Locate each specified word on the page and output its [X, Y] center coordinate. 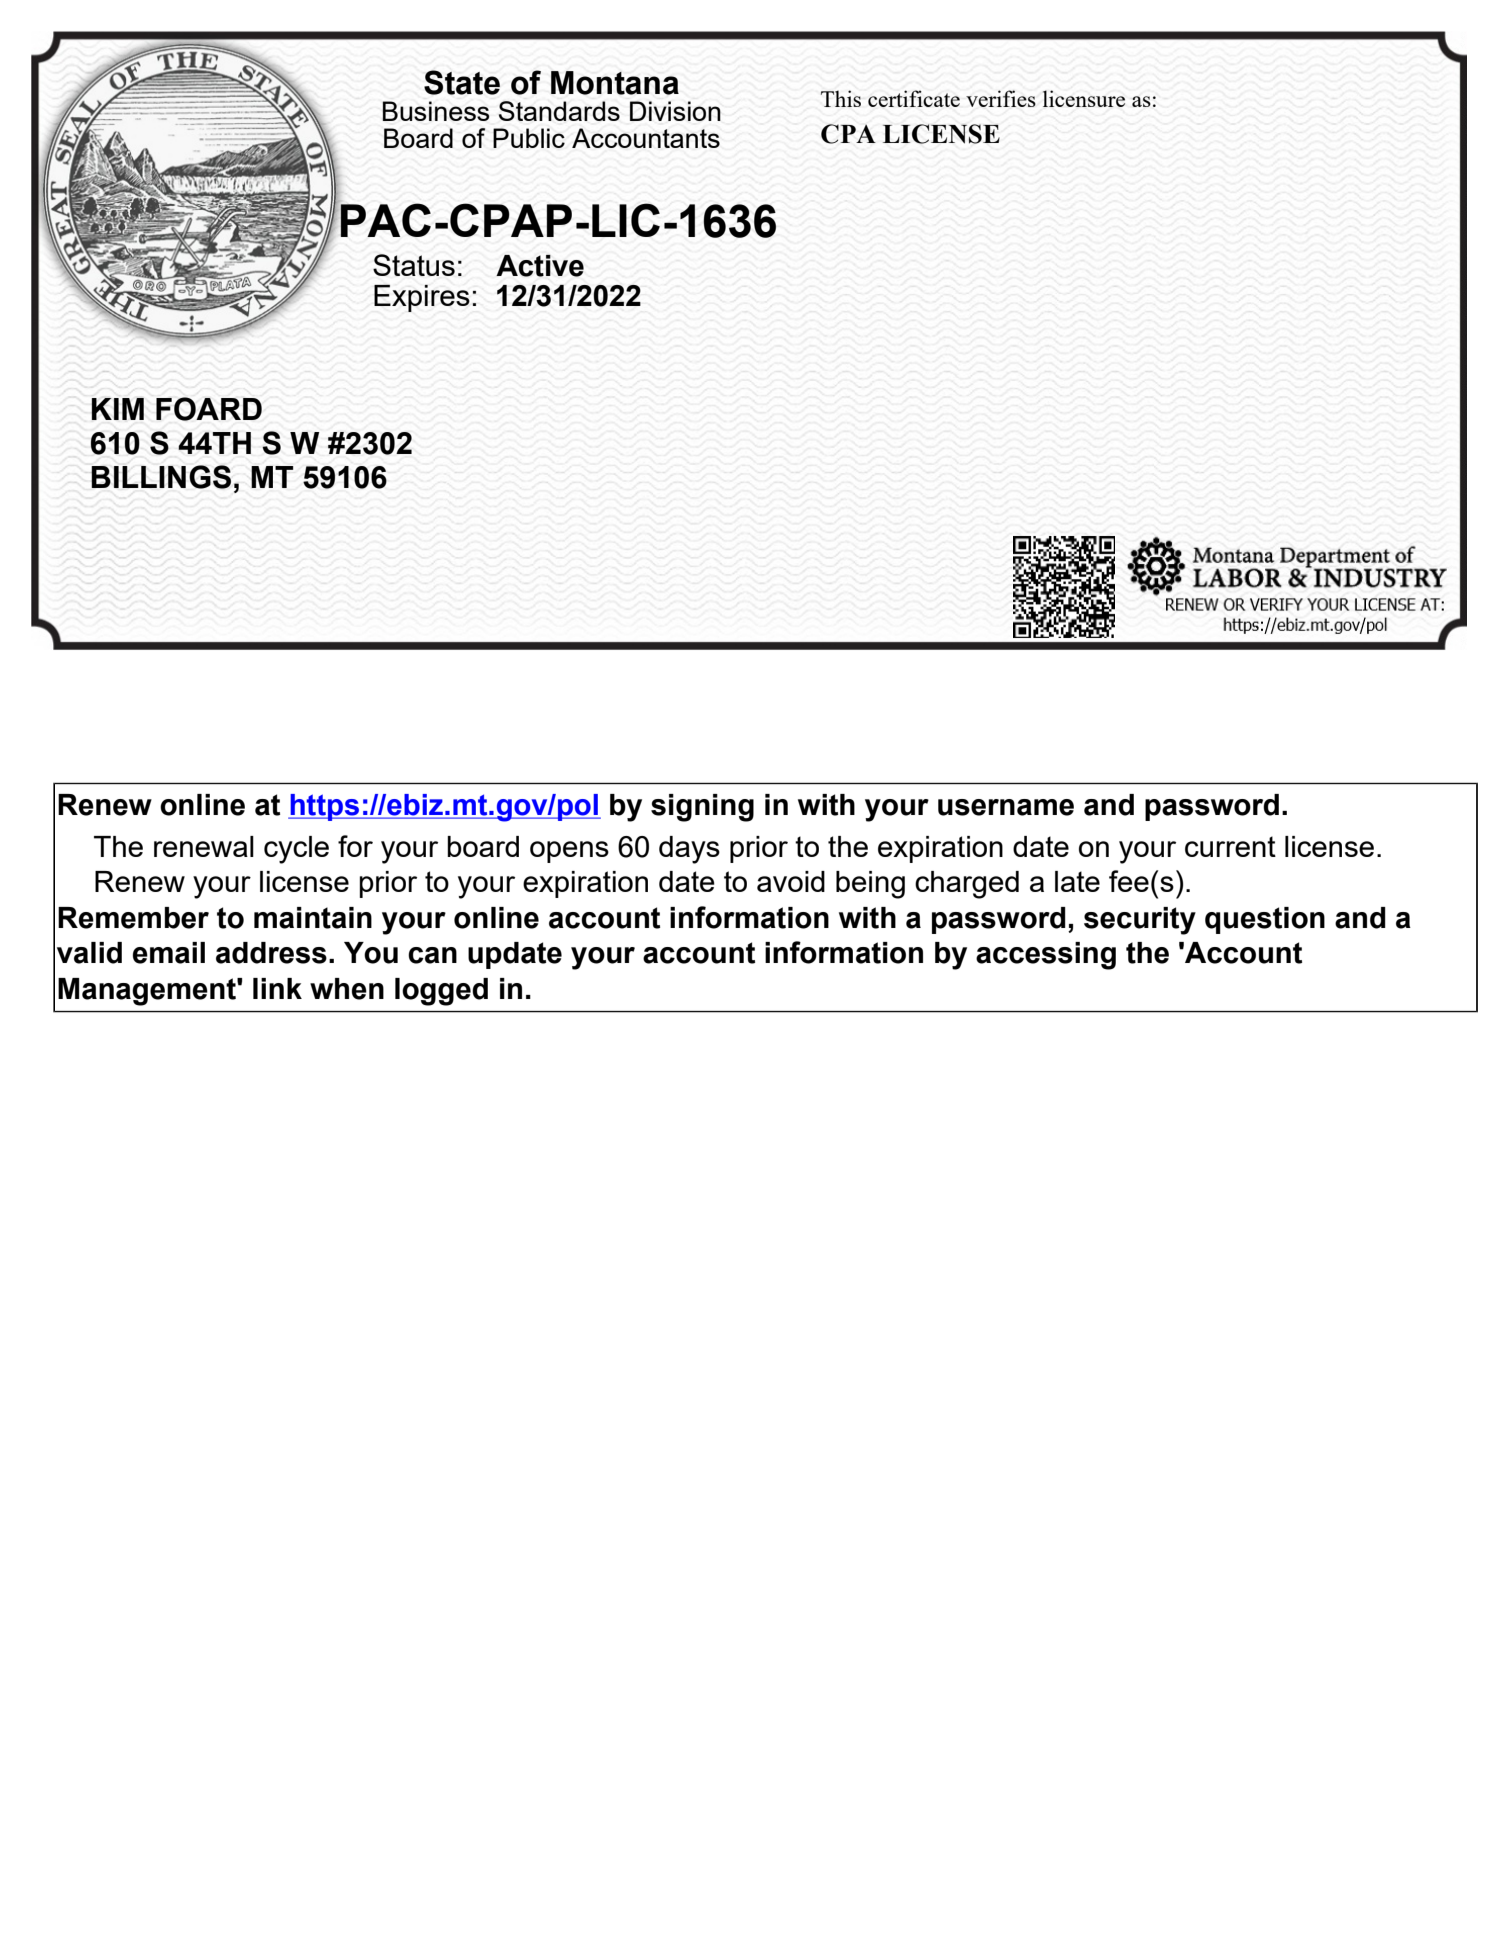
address [271, 953]
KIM [117, 409]
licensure [1084, 98]
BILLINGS [161, 477]
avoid [791, 881]
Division [675, 111]
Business [435, 111]
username [1006, 807]
